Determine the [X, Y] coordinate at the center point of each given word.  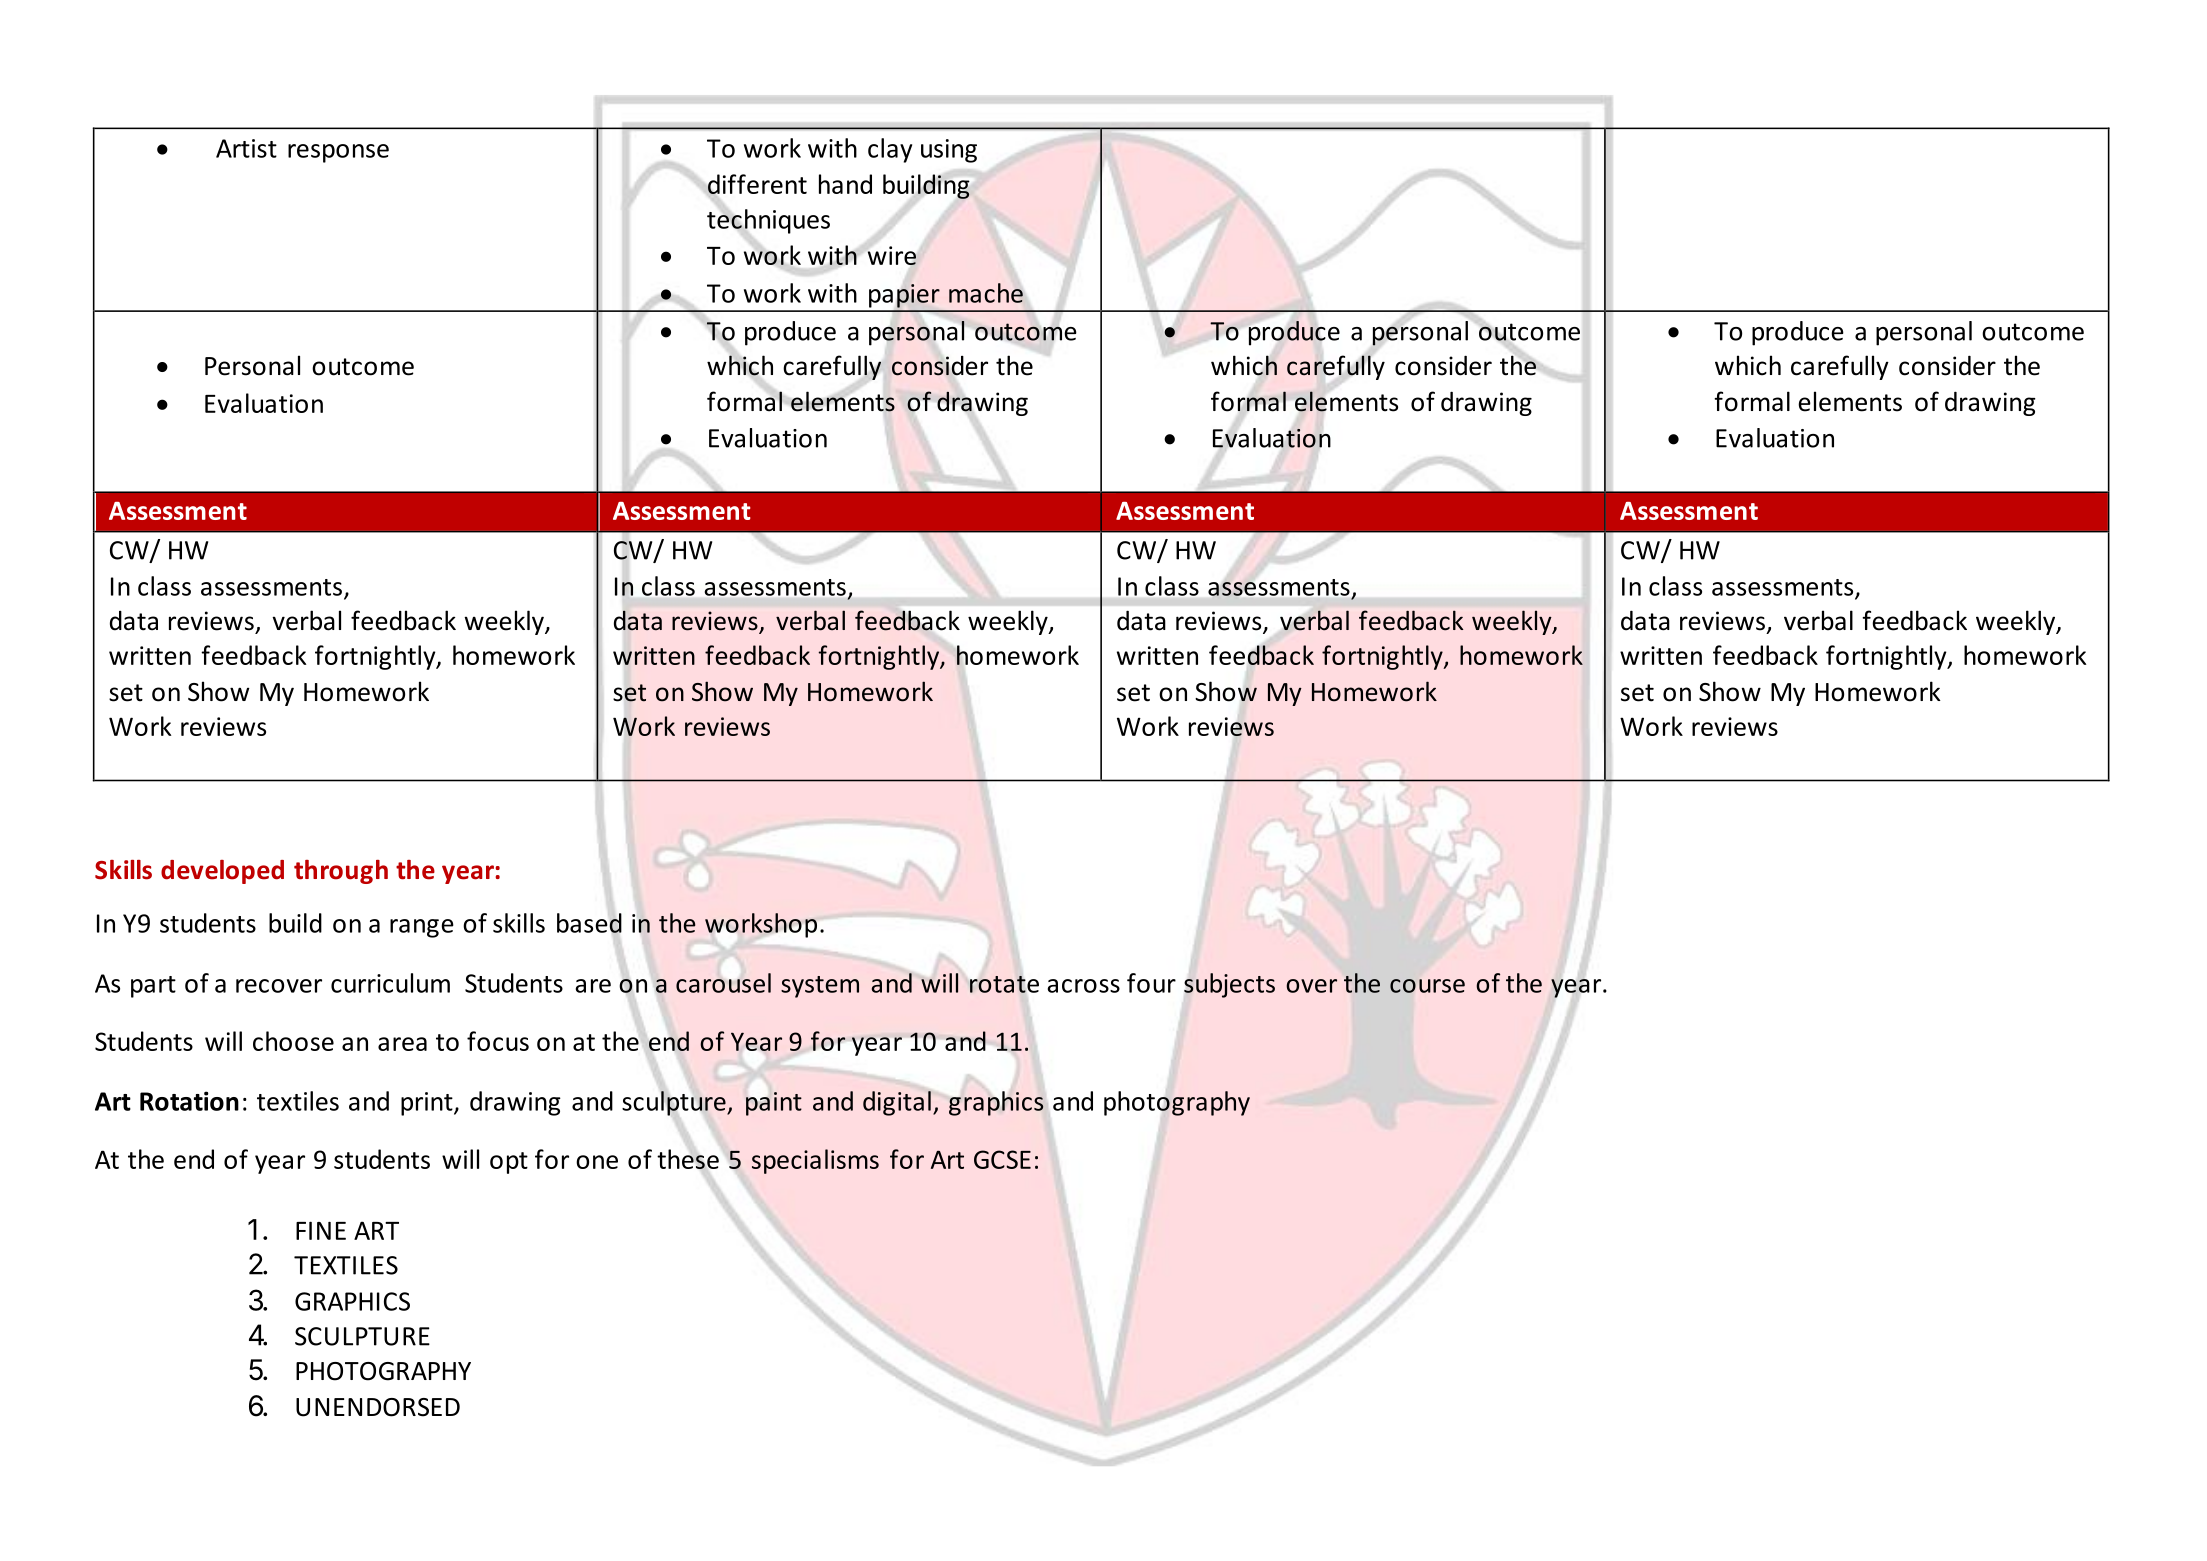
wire [892, 255]
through [341, 872]
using [949, 151]
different [757, 184]
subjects [1229, 985]
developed [222, 872]
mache [986, 293]
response [338, 153]
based [589, 923]
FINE [321, 1230]
